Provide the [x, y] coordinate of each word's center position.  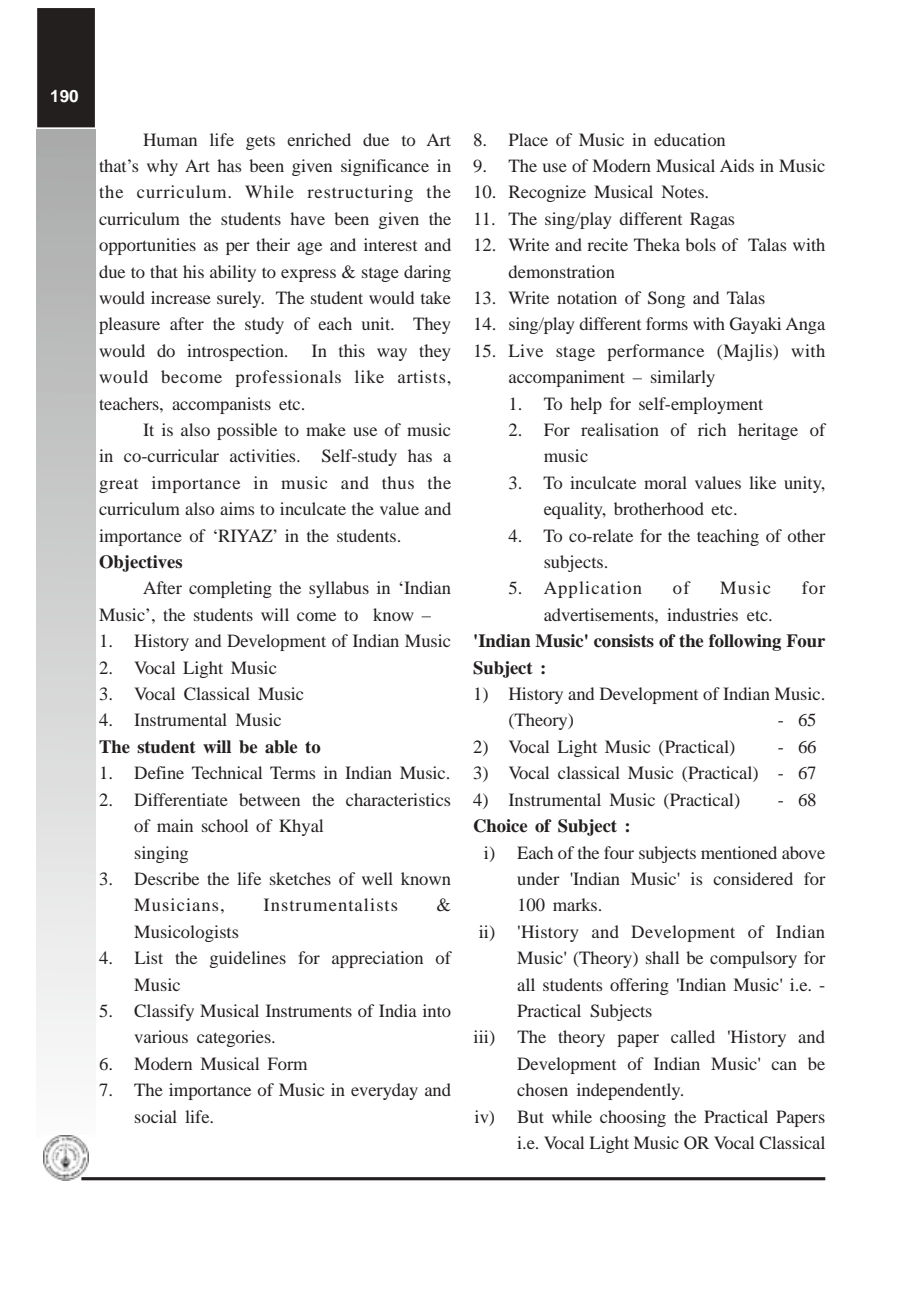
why [162, 167]
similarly [683, 378]
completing [230, 589]
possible [247, 431]
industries [702, 614]
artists [423, 376]
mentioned [739, 852]
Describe [166, 878]
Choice [500, 826]
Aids [737, 165]
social [156, 1116]
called [693, 1036]
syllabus [339, 589]
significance [385, 167]
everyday [384, 1091]
